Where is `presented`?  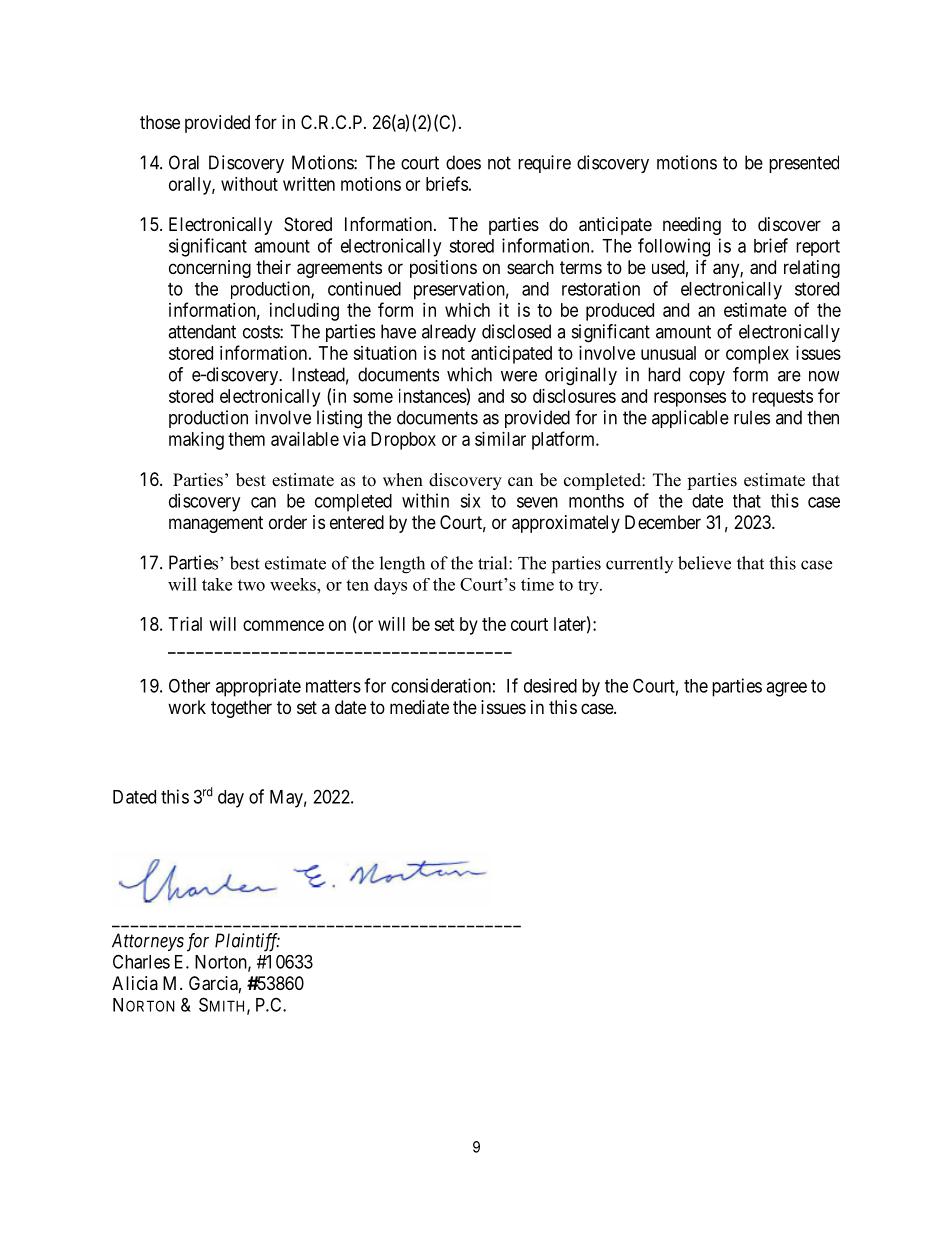
presented is located at coordinates (804, 164).
